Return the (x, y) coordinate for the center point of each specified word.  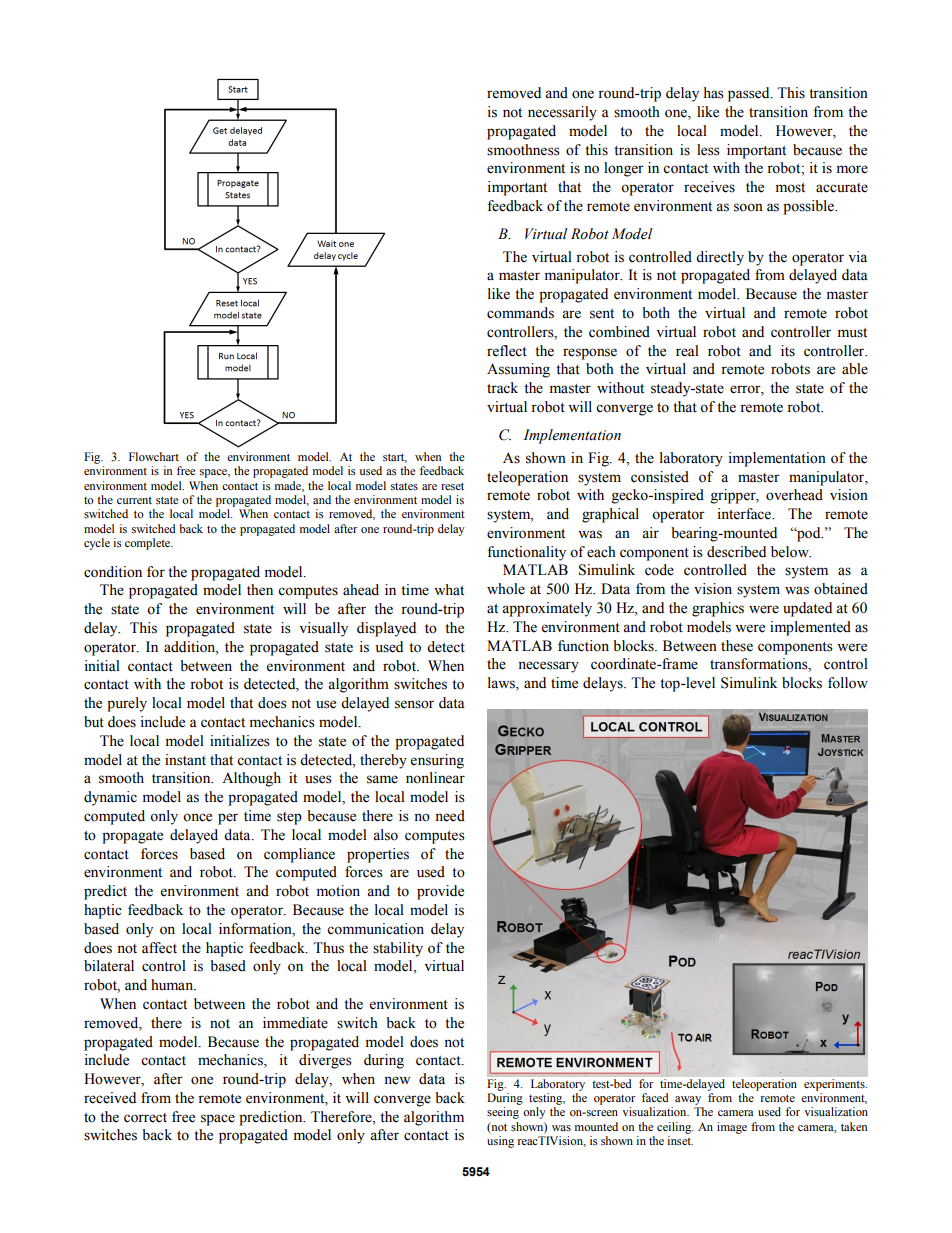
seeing (503, 1113)
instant (185, 760)
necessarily (562, 113)
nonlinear (435, 778)
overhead (794, 495)
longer (624, 169)
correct (145, 1118)
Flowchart (154, 456)
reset (452, 486)
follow (848, 683)
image (732, 1128)
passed (750, 94)
